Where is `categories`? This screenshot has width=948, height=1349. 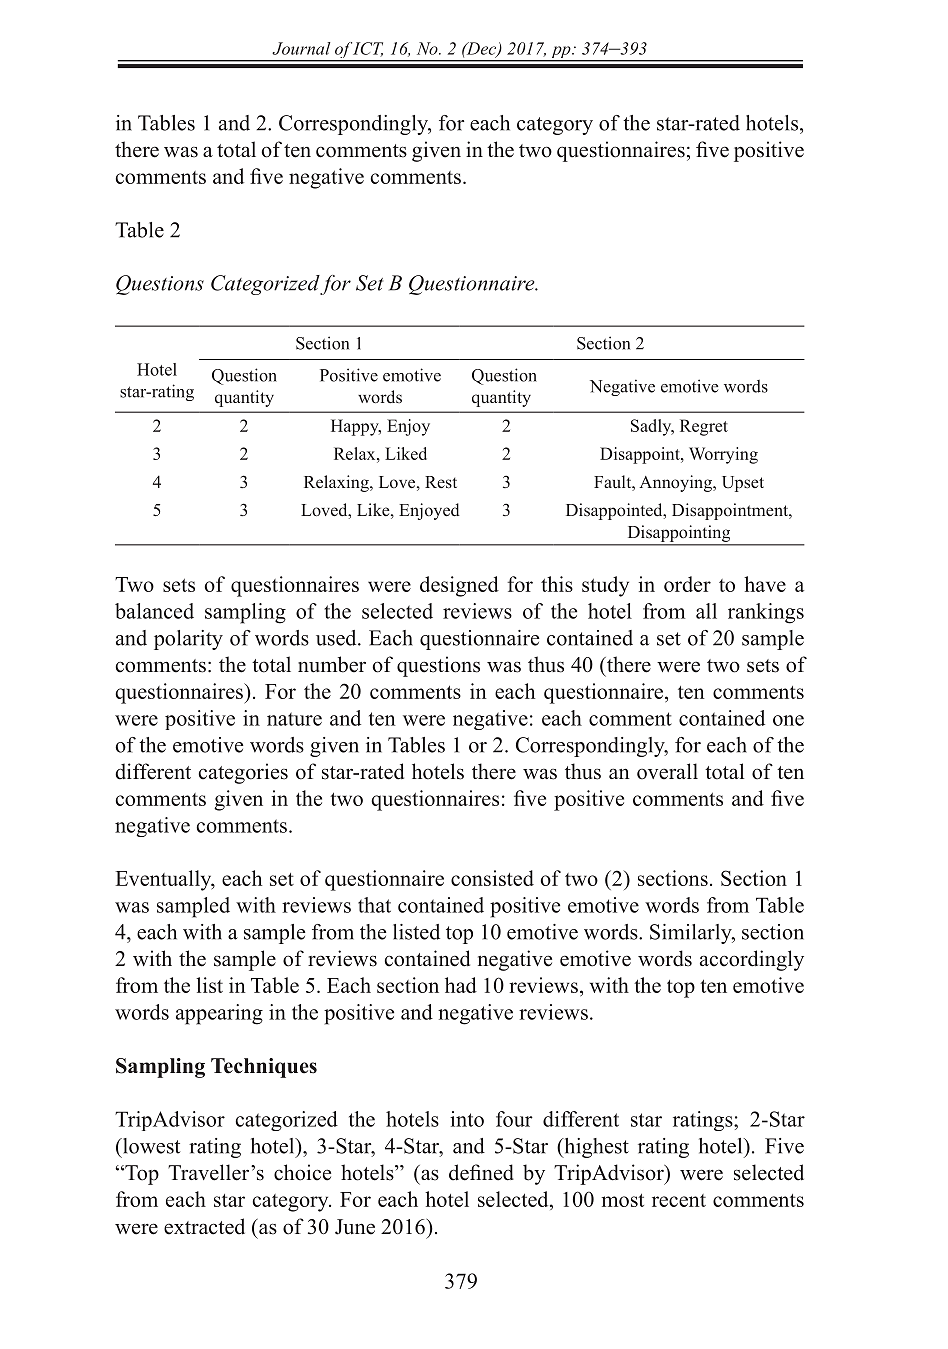 categories is located at coordinates (243, 773).
